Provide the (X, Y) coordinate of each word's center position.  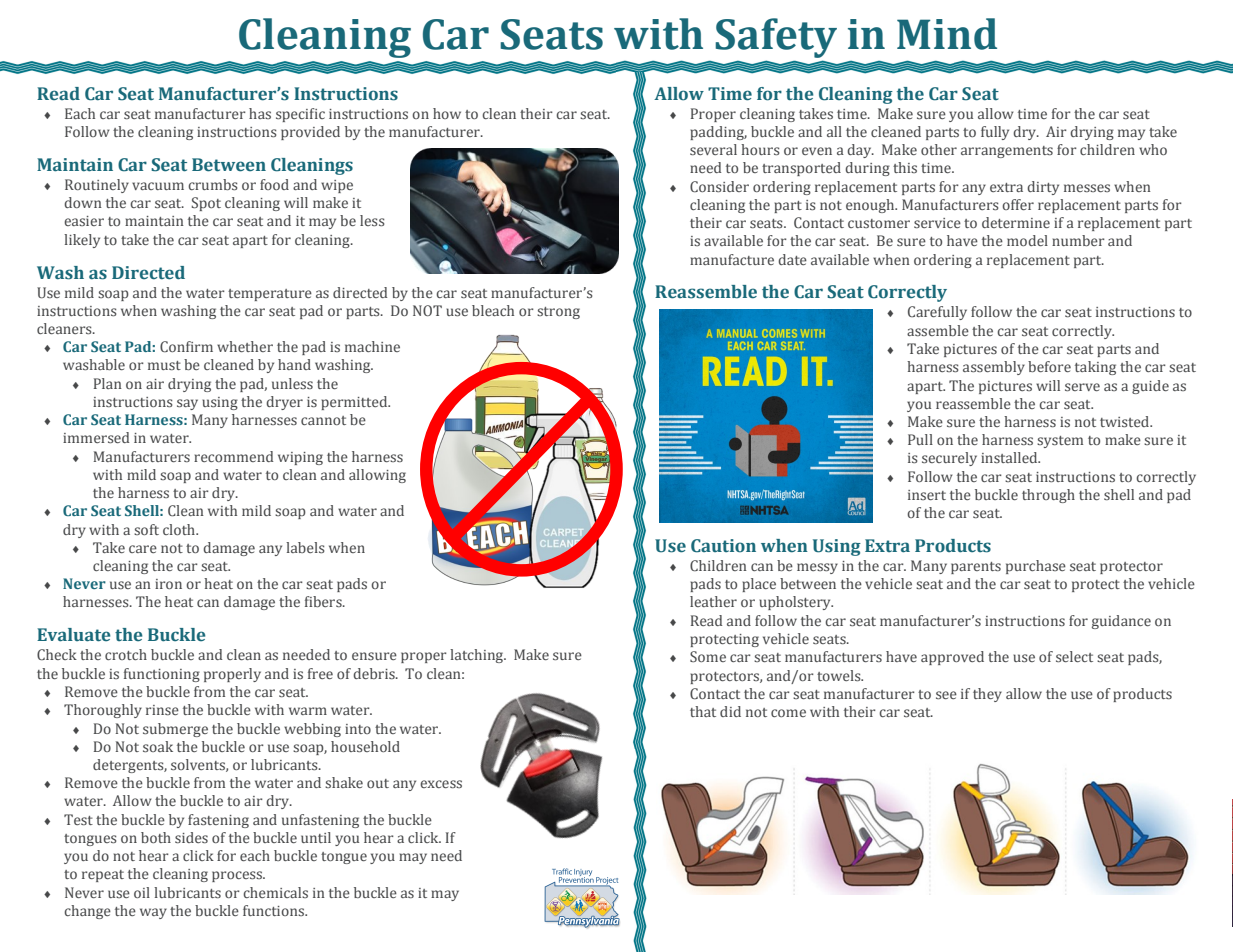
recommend (233, 456)
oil (142, 892)
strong (558, 313)
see (946, 695)
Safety (776, 39)
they (987, 695)
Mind (947, 34)
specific (300, 115)
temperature (270, 295)
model (1027, 240)
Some (708, 656)
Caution (723, 546)
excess (441, 784)
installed (1010, 457)
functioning (162, 675)
